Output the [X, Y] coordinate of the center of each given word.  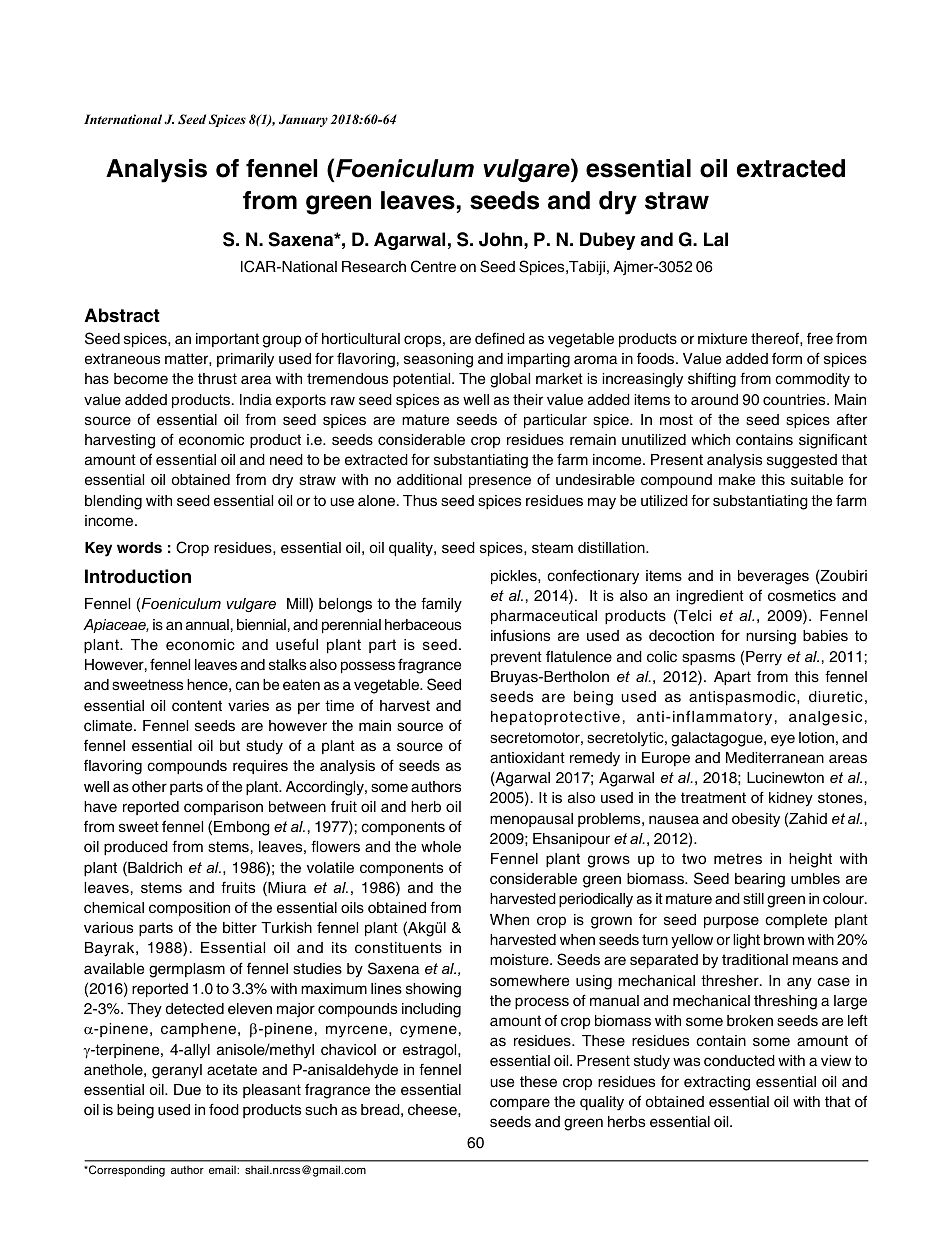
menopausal [531, 820]
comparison [223, 808]
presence [500, 482]
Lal [716, 239]
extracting [717, 1083]
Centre [433, 266]
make [737, 480]
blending [113, 502]
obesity [756, 820]
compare [520, 1104]
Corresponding [126, 1171]
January [303, 120]
